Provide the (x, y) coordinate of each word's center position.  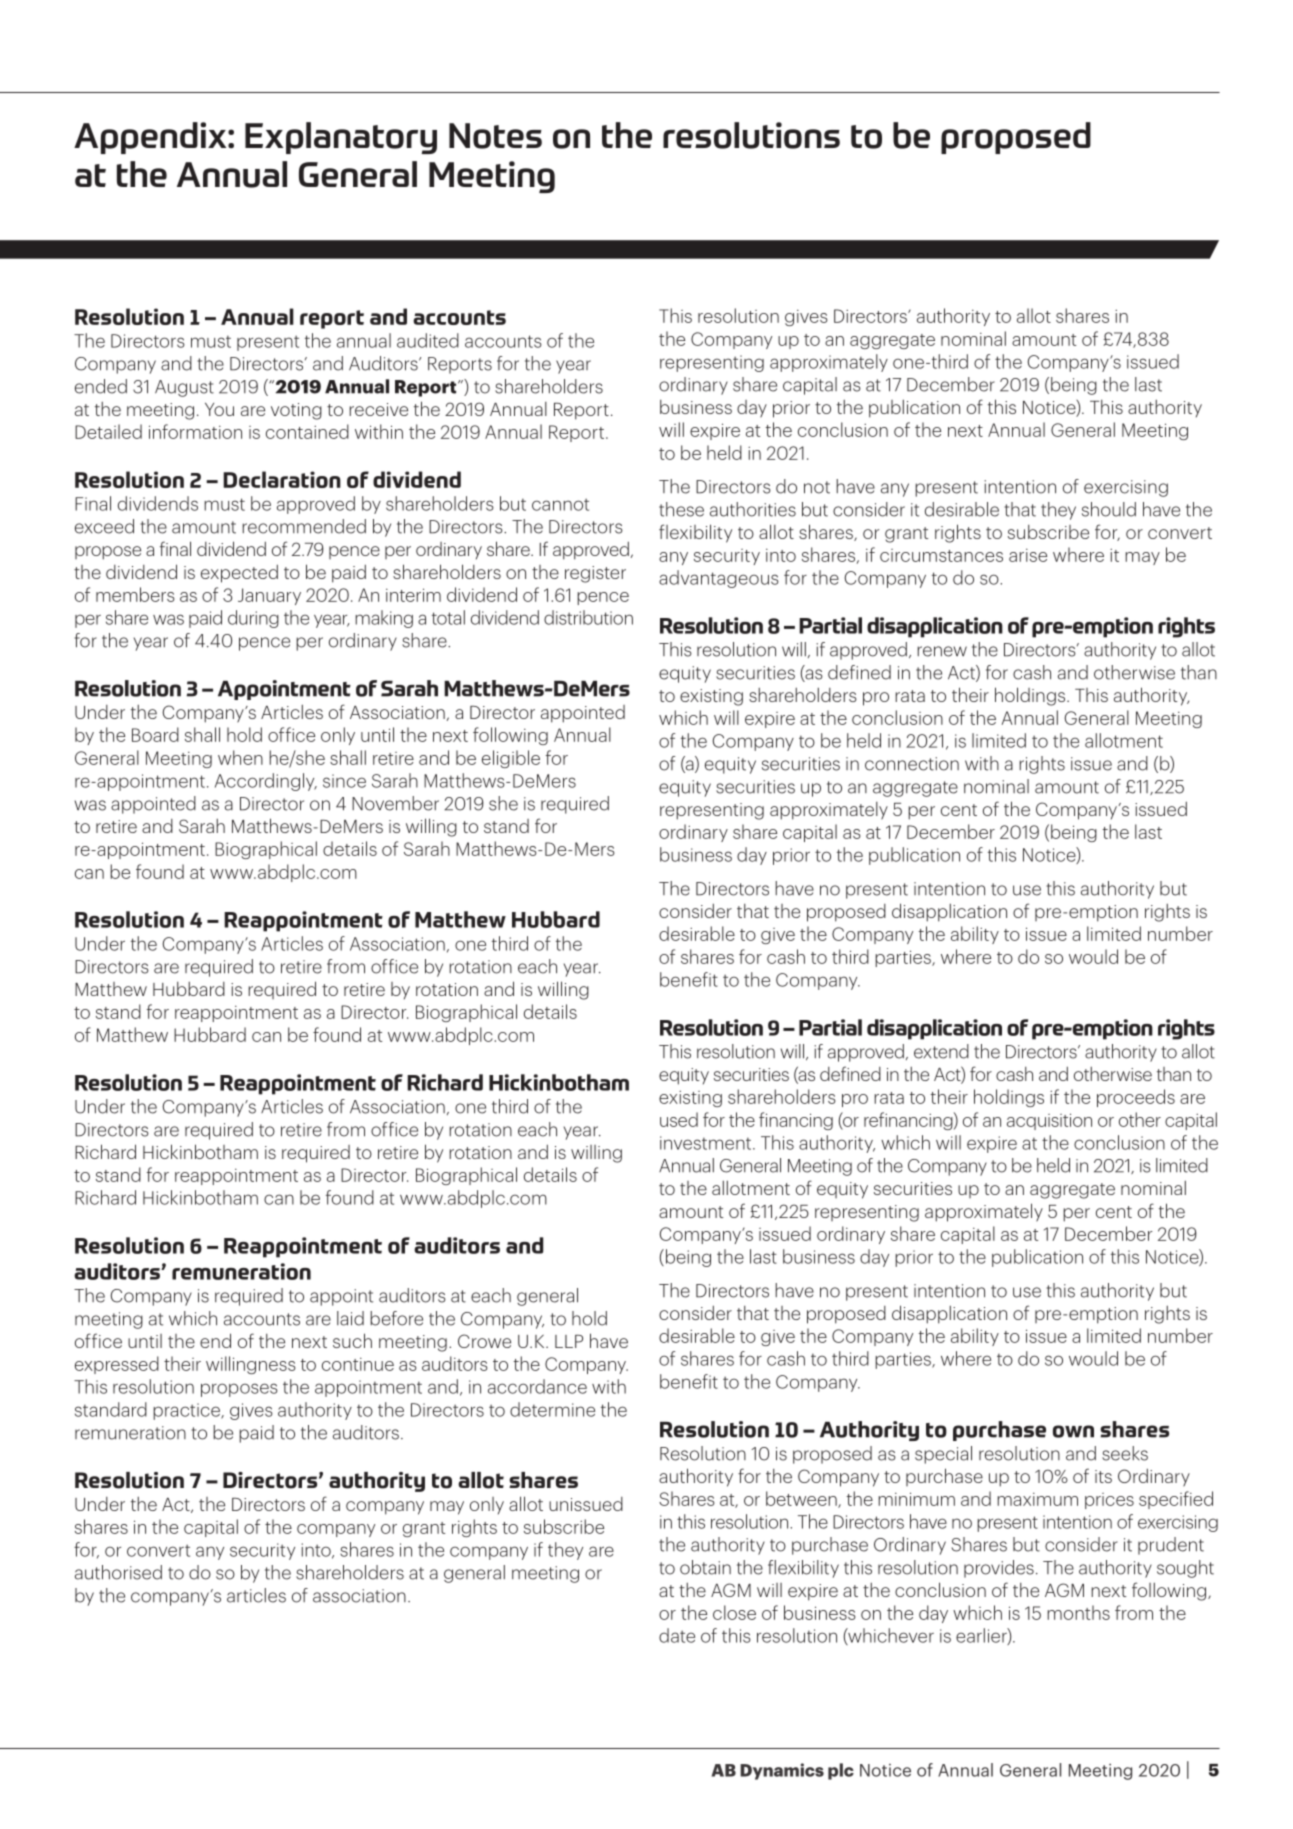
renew (942, 651)
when (240, 757)
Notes (495, 136)
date (677, 1635)
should (1109, 509)
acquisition (1049, 1121)
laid (350, 1318)
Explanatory (341, 138)
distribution (588, 617)
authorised (118, 1572)
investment (707, 1143)
